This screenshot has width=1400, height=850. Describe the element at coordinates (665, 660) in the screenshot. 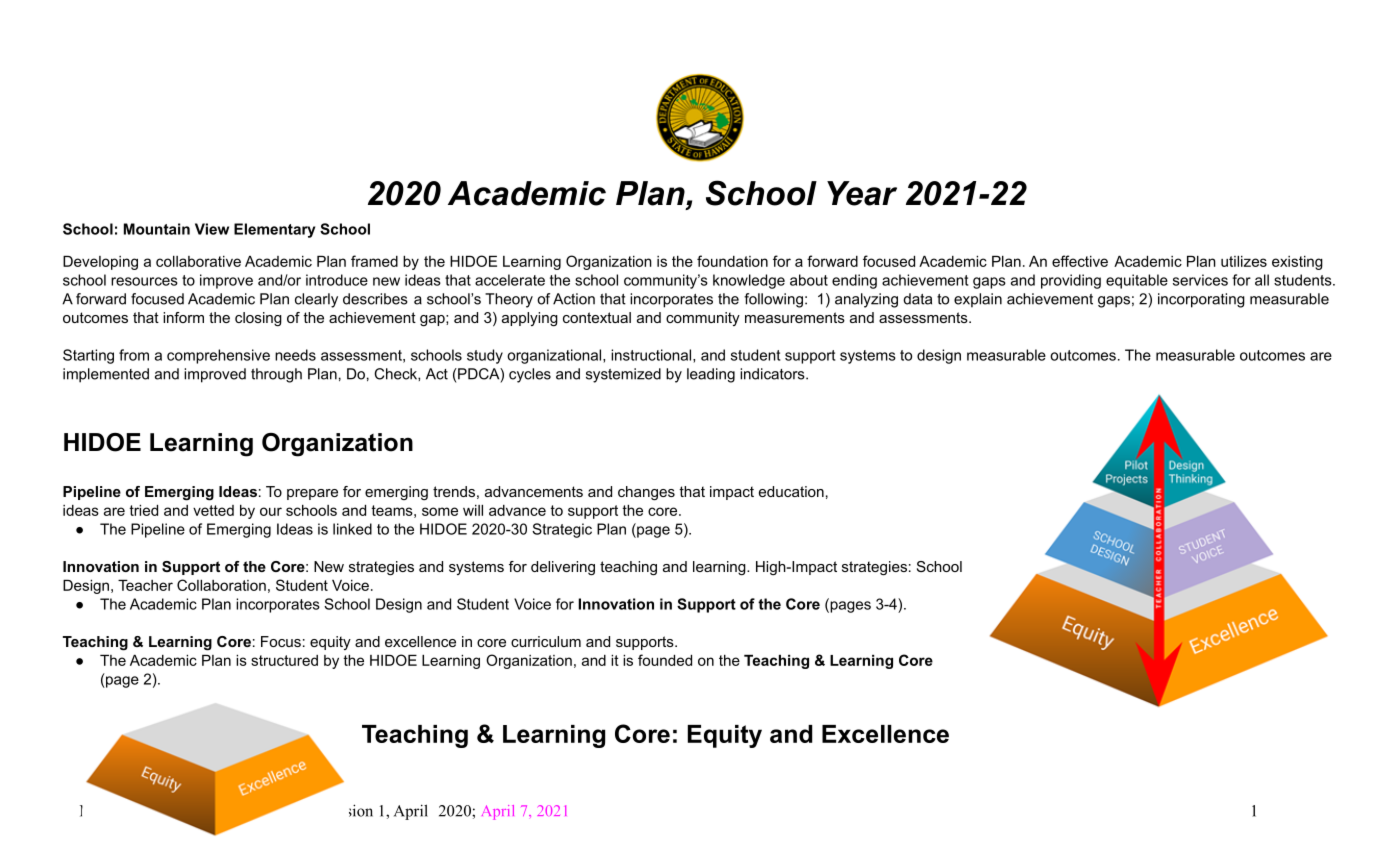

I see `founded` at that location.
